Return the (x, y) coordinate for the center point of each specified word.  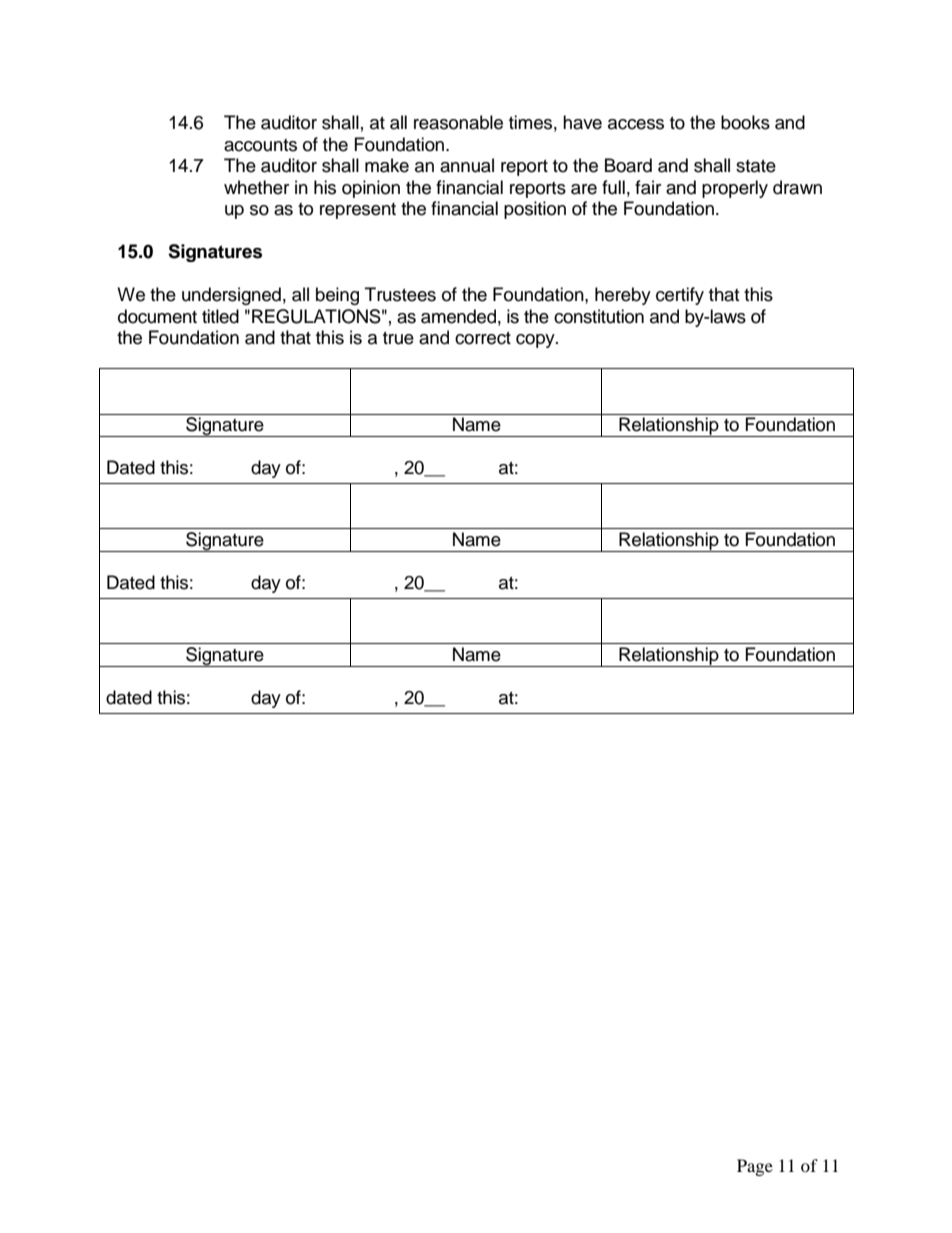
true (398, 338)
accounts (260, 145)
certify (680, 296)
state (756, 166)
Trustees (400, 294)
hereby (623, 296)
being (337, 296)
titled (220, 316)
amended (458, 316)
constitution (599, 316)
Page (755, 1167)
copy (536, 341)
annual (467, 165)
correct (483, 338)
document (157, 316)
